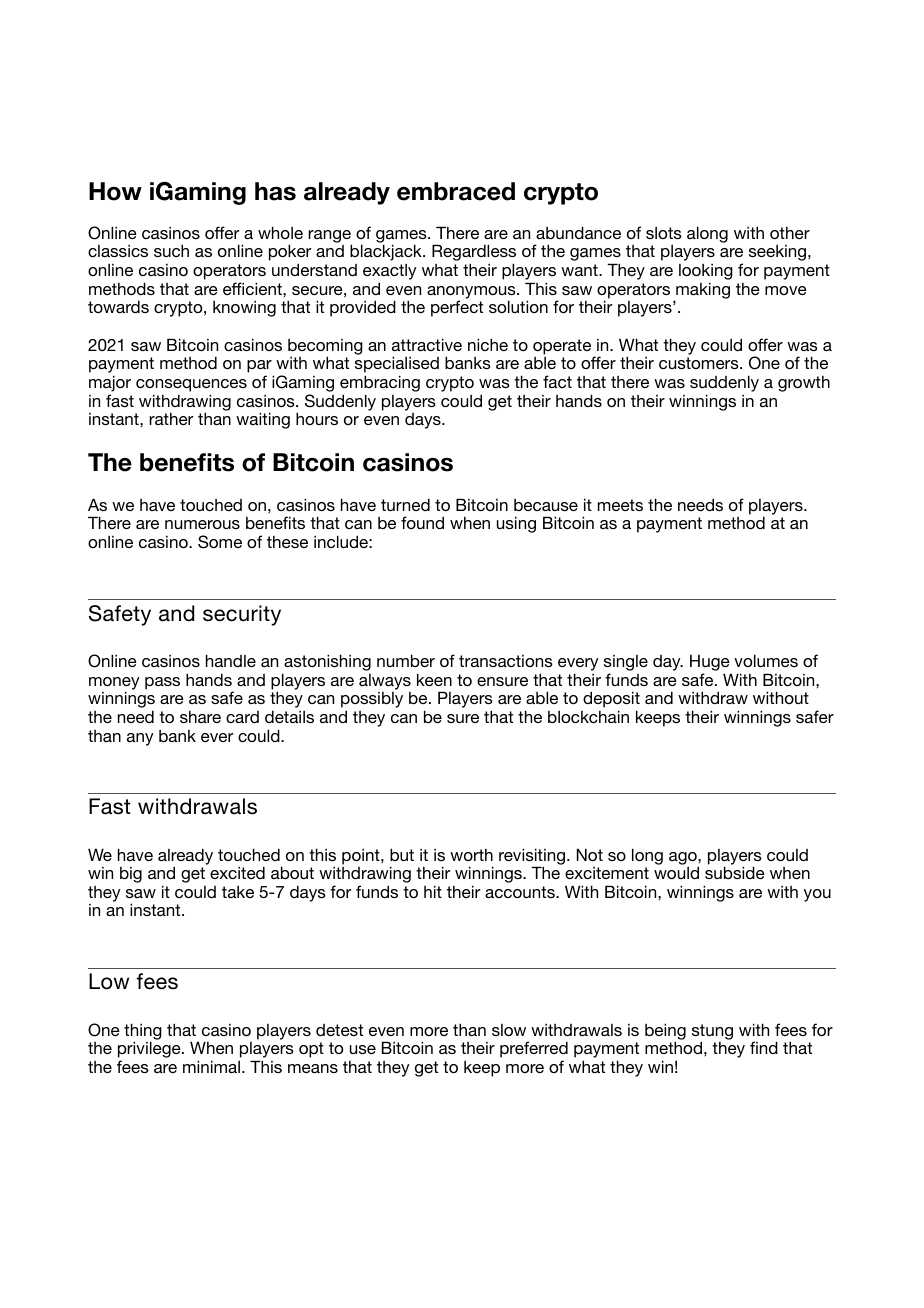 The height and width of the image is (1308, 924). Describe the element at coordinates (735, 872) in the image. I see `subside` at that location.
